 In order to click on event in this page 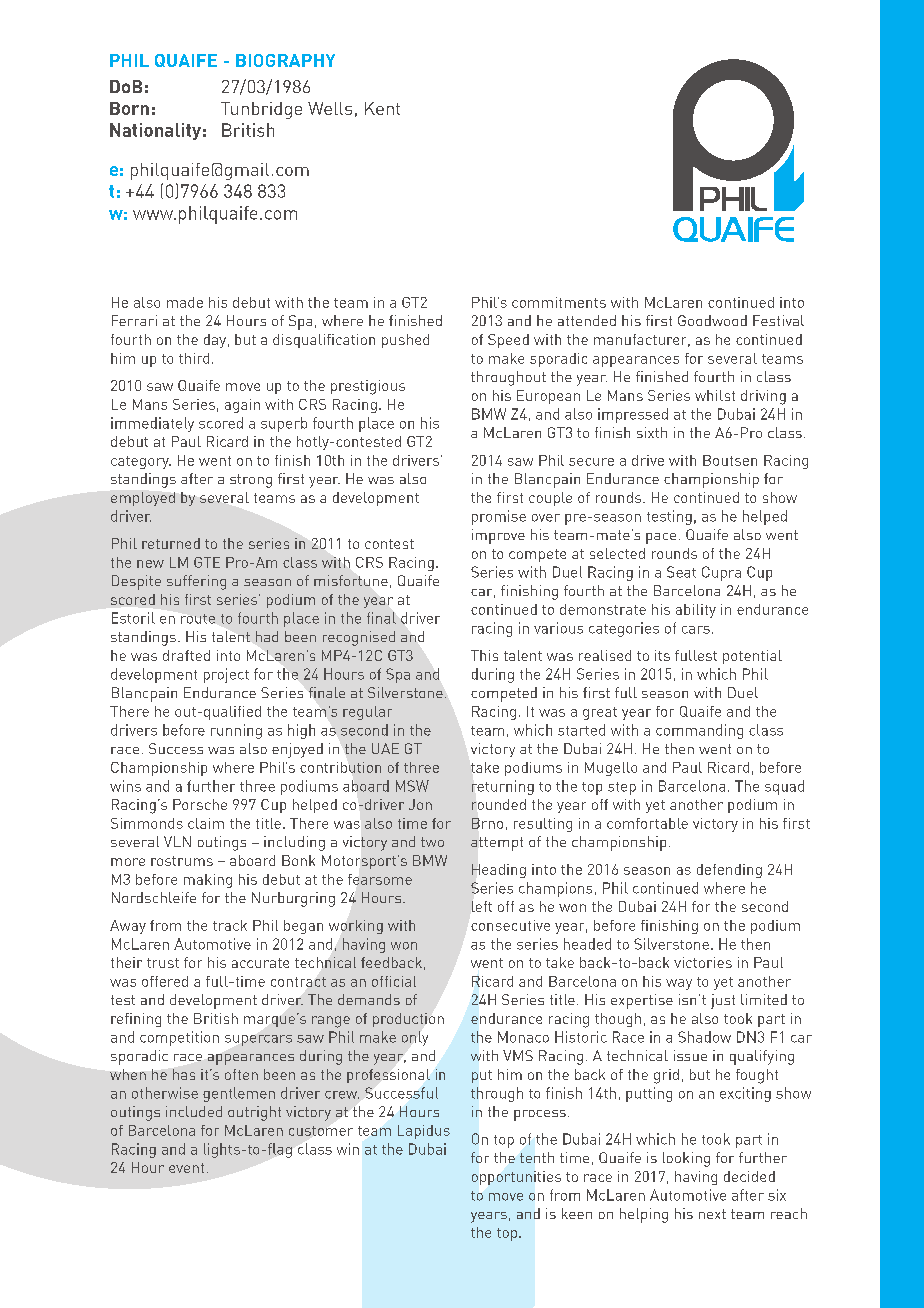, I will do `click(186, 1168)`.
